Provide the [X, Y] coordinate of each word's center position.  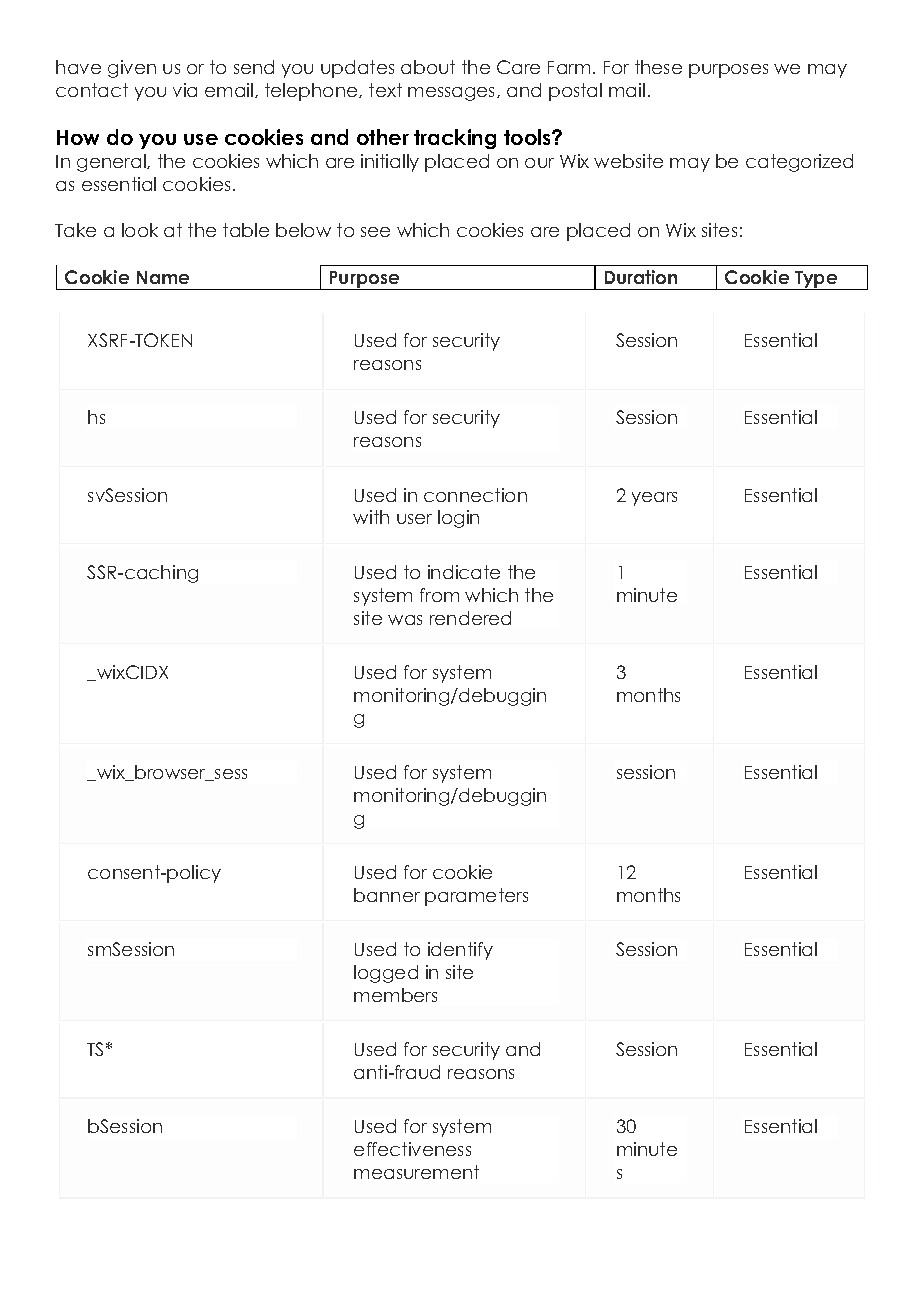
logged [386, 974]
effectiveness [412, 1149]
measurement [416, 1172]
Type [816, 280]
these [658, 67]
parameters [476, 897]
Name [163, 277]
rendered [470, 618]
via [185, 90]
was [405, 620]
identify [460, 951]
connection [475, 495]
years [654, 499]
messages [453, 94]
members [395, 995]
